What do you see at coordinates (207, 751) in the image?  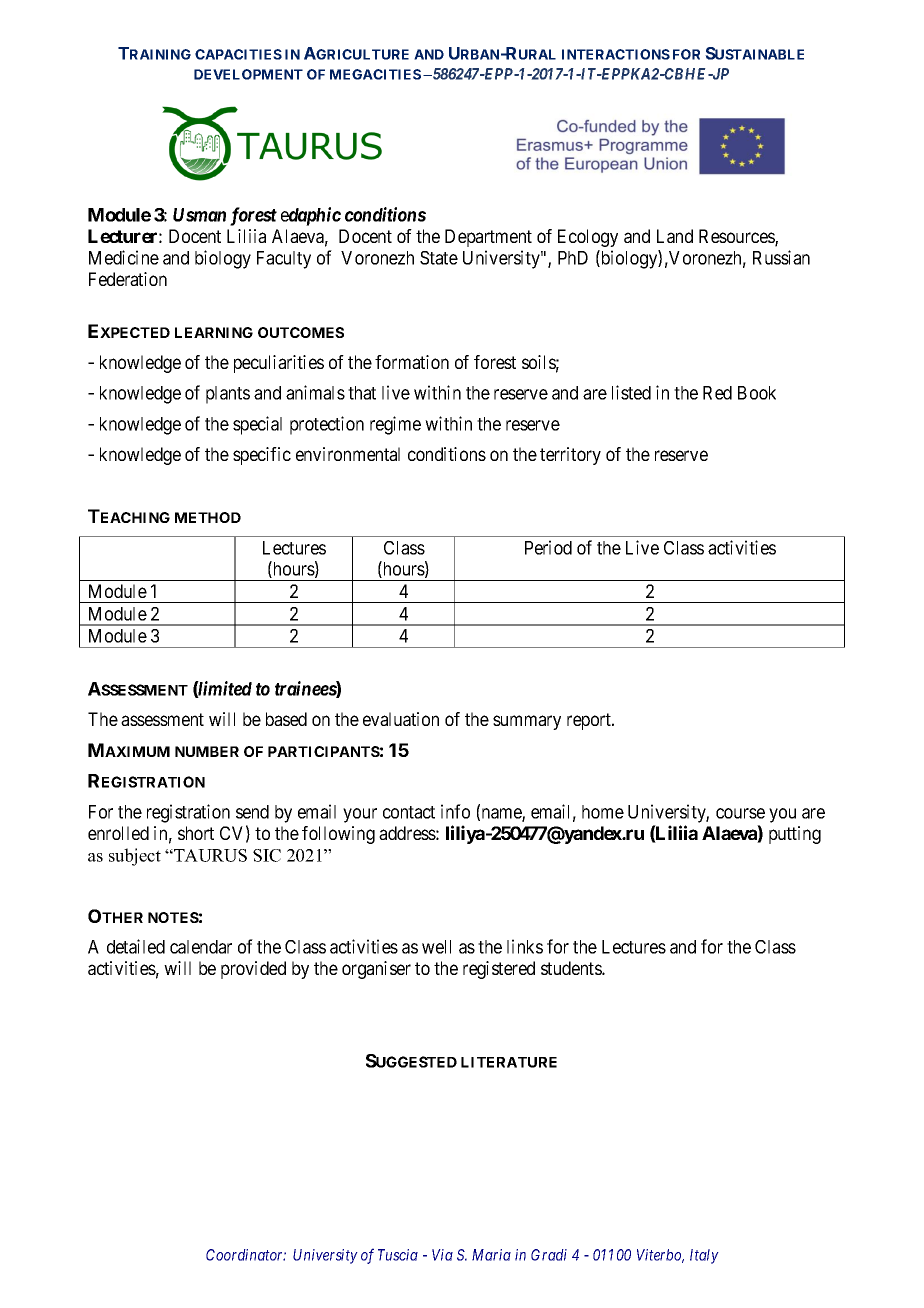 I see `NUMBER` at bounding box center [207, 751].
